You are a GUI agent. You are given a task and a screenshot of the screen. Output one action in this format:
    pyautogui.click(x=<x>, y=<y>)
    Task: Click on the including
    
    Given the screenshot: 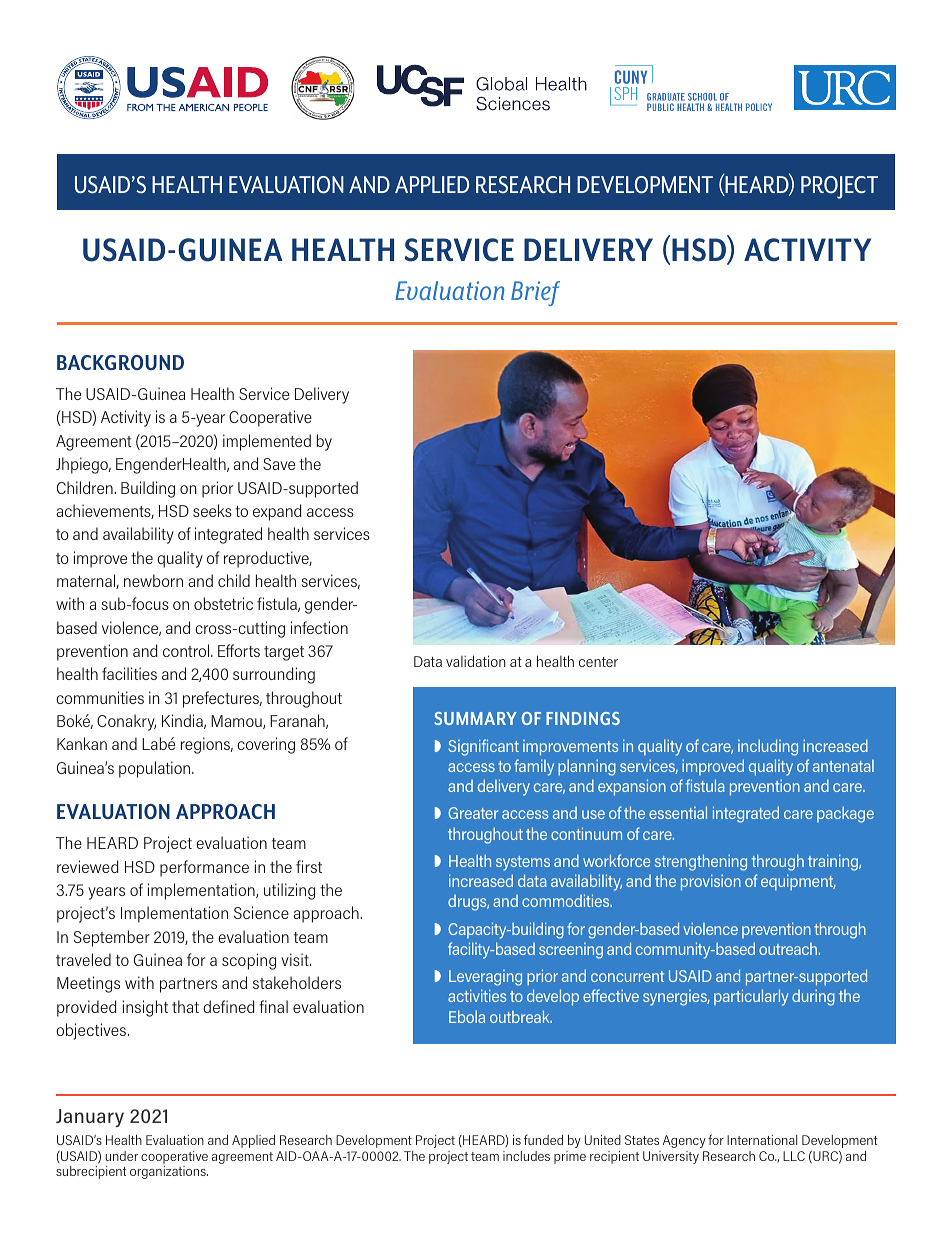 What is the action you would take?
    pyautogui.click(x=768, y=747)
